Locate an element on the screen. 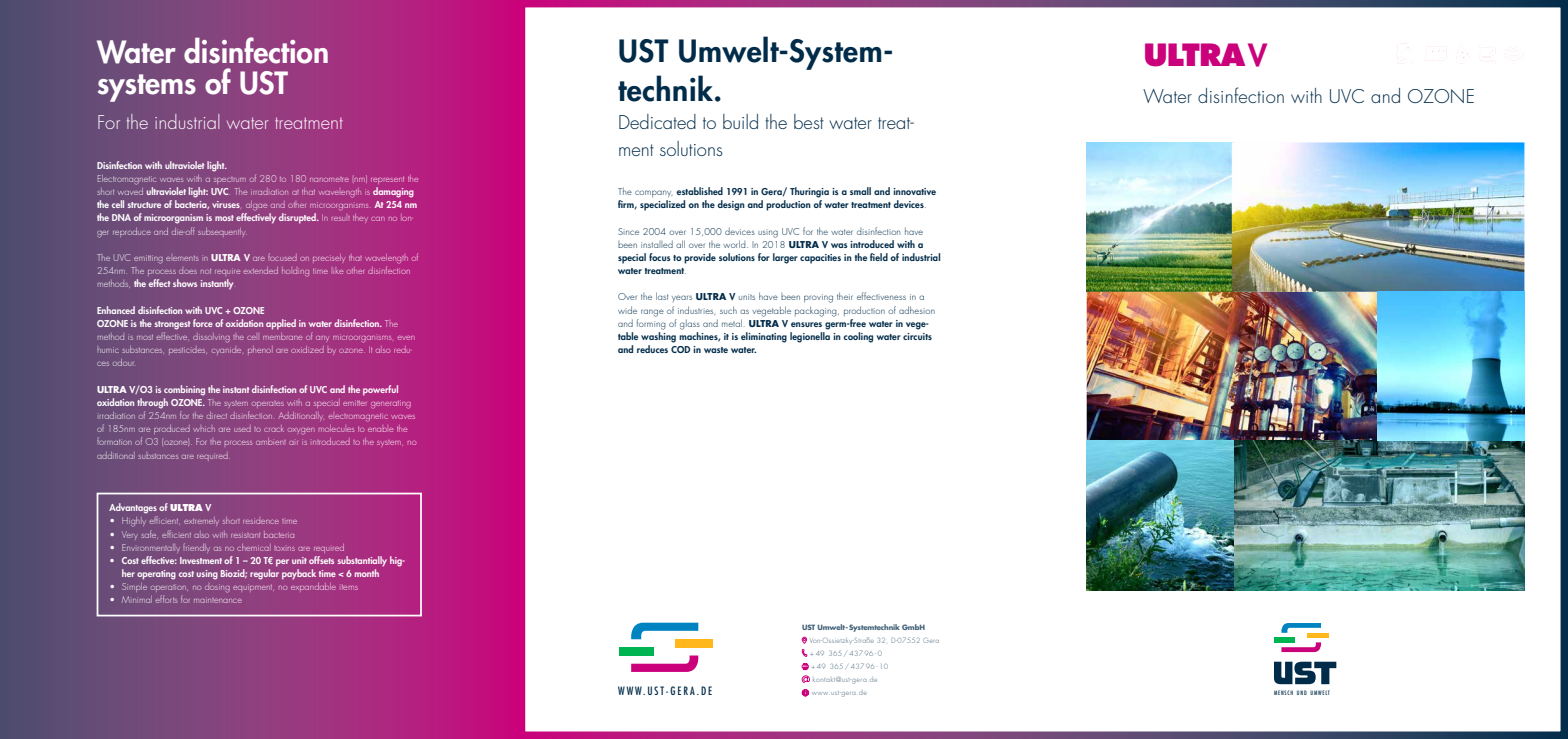 The image size is (1568, 739). subsequently is located at coordinates (222, 232).
